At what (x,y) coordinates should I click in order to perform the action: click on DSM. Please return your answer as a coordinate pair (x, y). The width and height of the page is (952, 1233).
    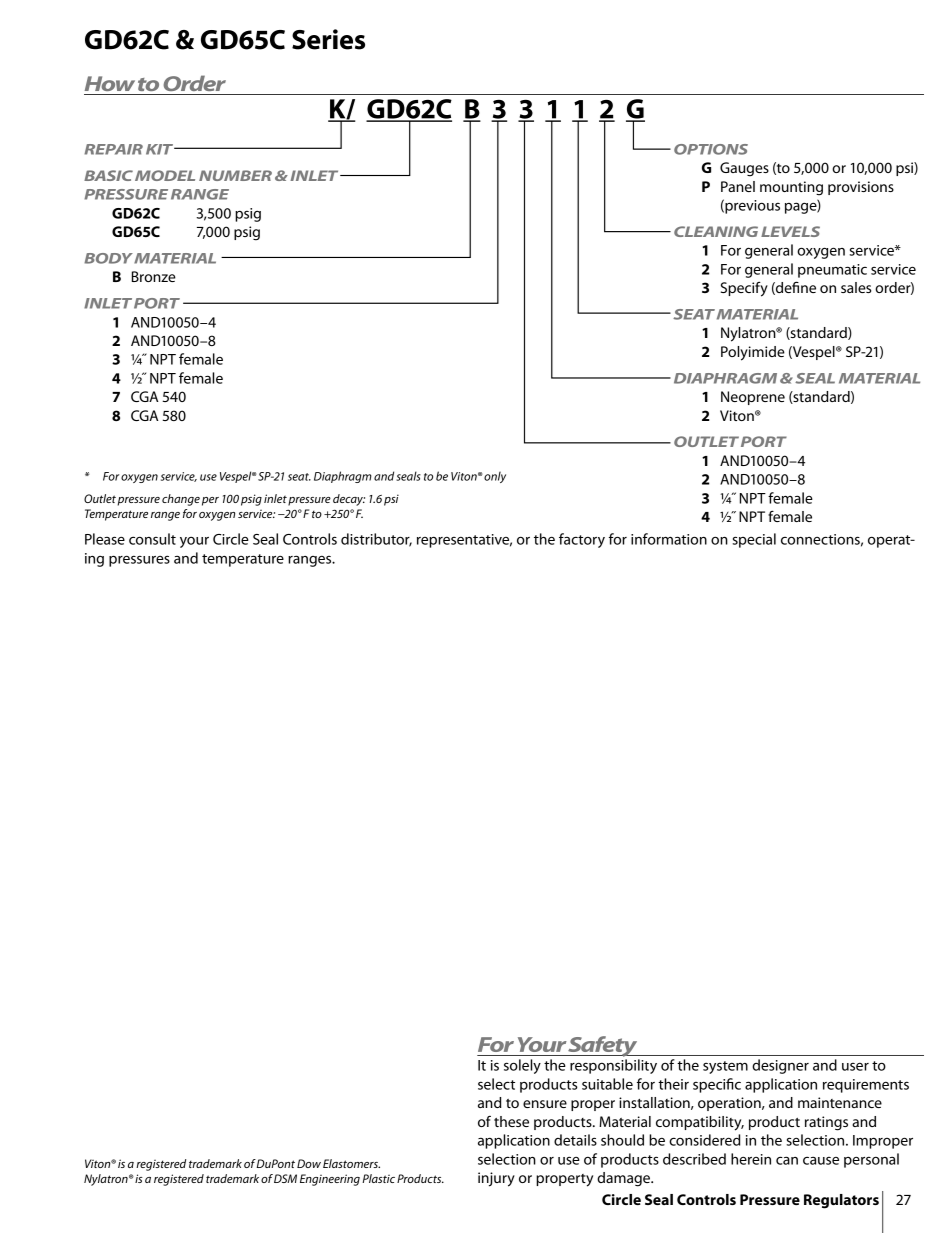
    Looking at the image, I should click on (285, 1178).
